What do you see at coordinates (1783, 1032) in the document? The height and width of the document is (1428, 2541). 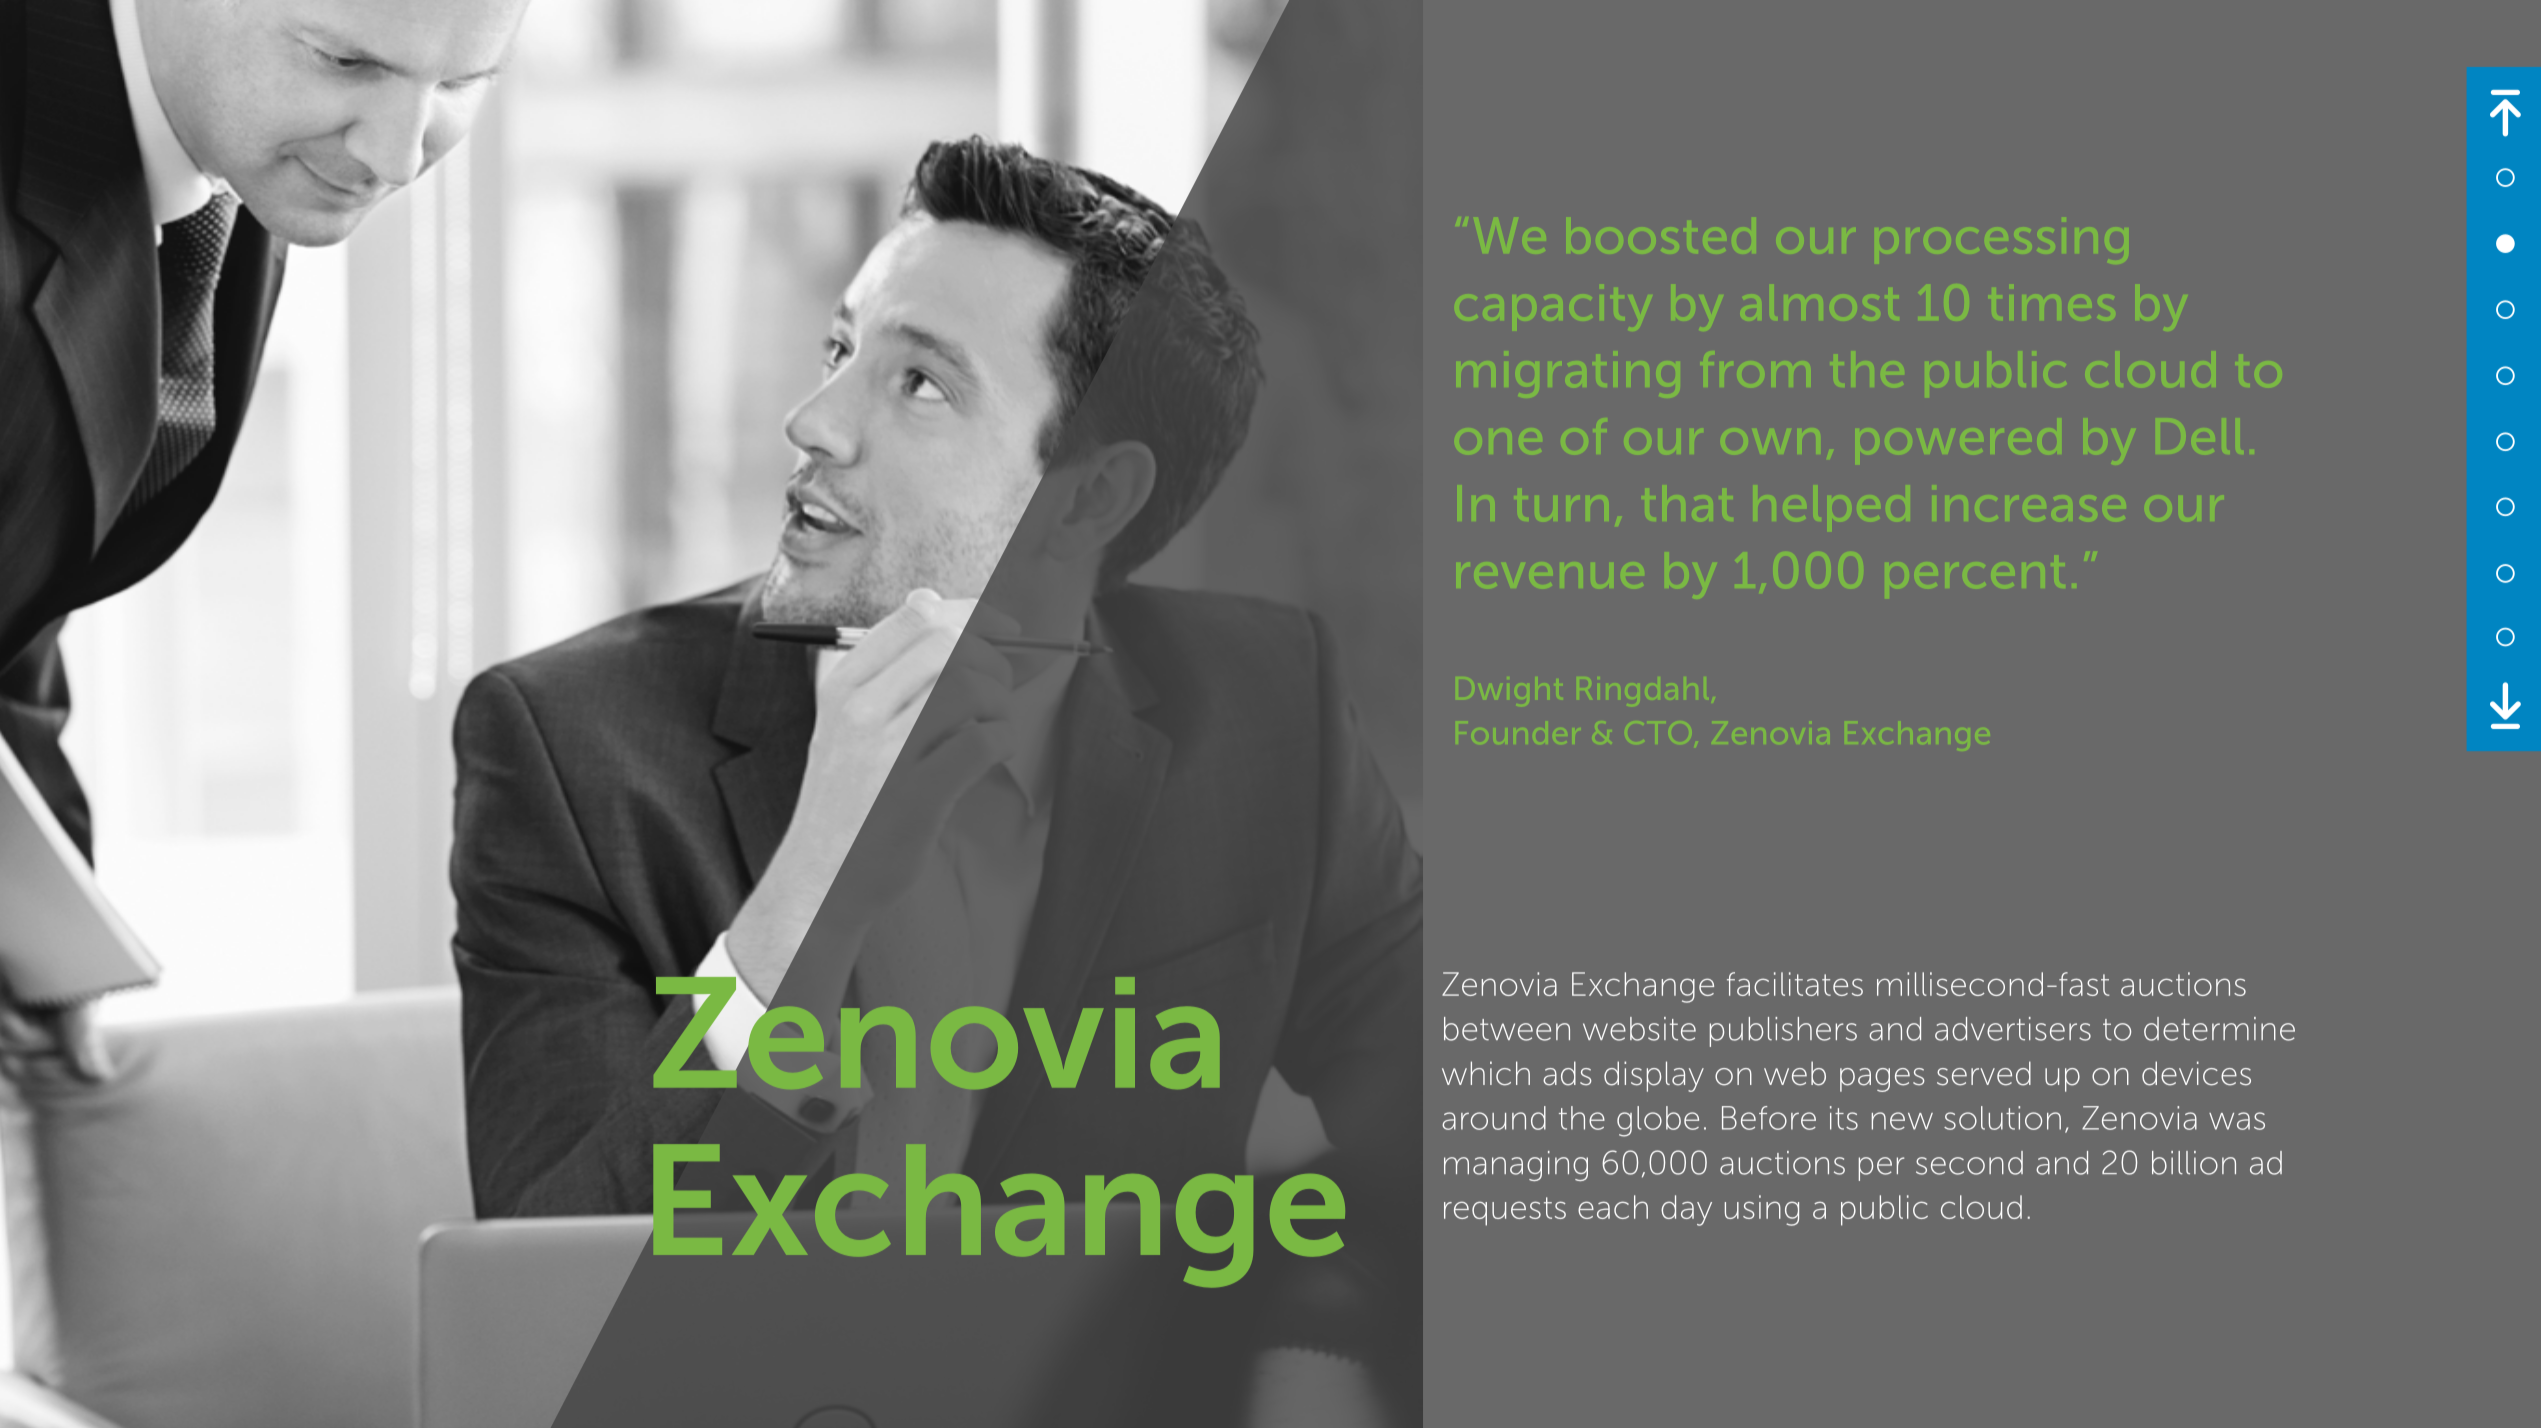 I see `publishers` at bounding box center [1783, 1032].
